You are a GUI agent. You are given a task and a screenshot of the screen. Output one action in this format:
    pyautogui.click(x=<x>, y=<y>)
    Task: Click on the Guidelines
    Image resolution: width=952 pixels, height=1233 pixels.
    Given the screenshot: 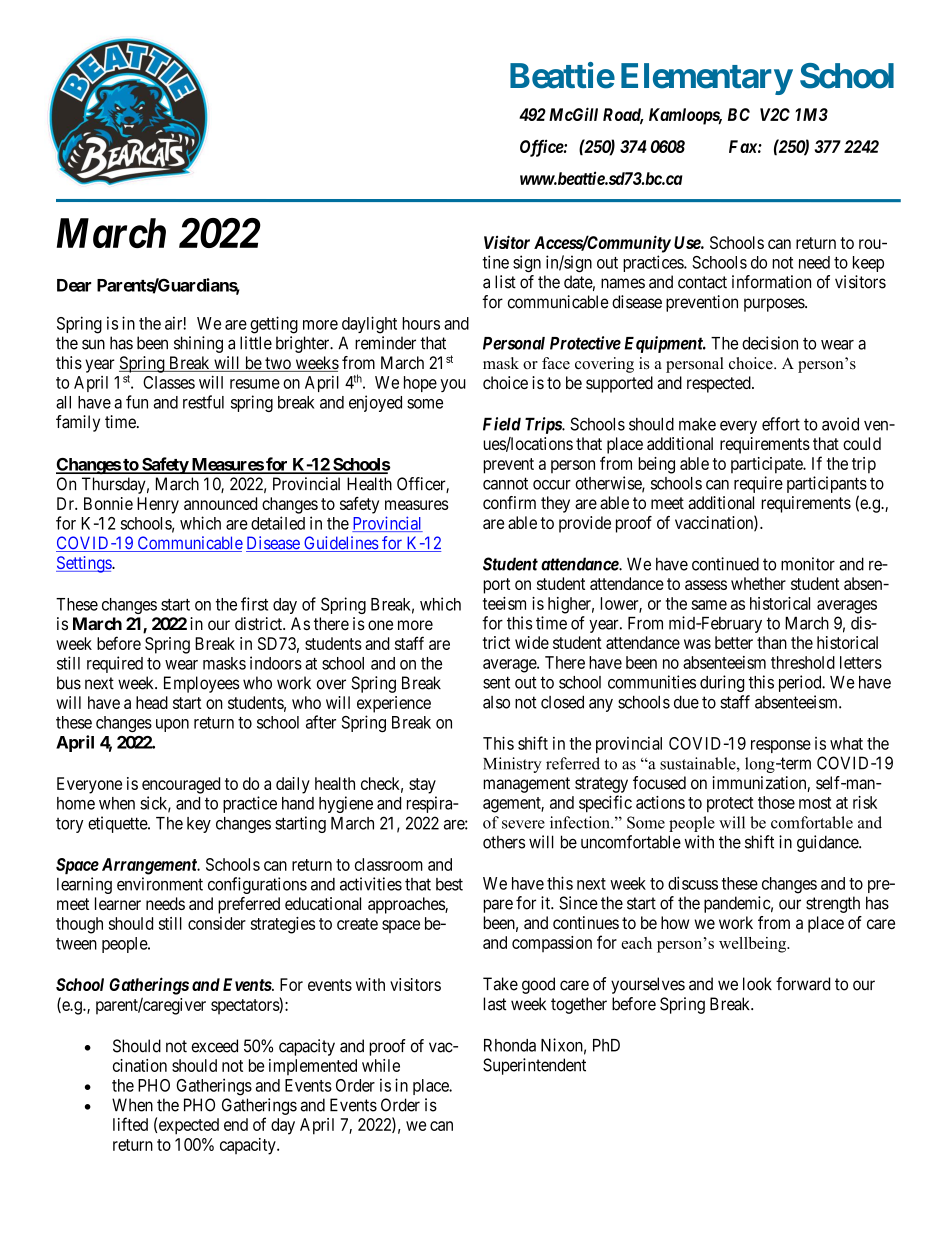 What is the action you would take?
    pyautogui.click(x=341, y=544)
